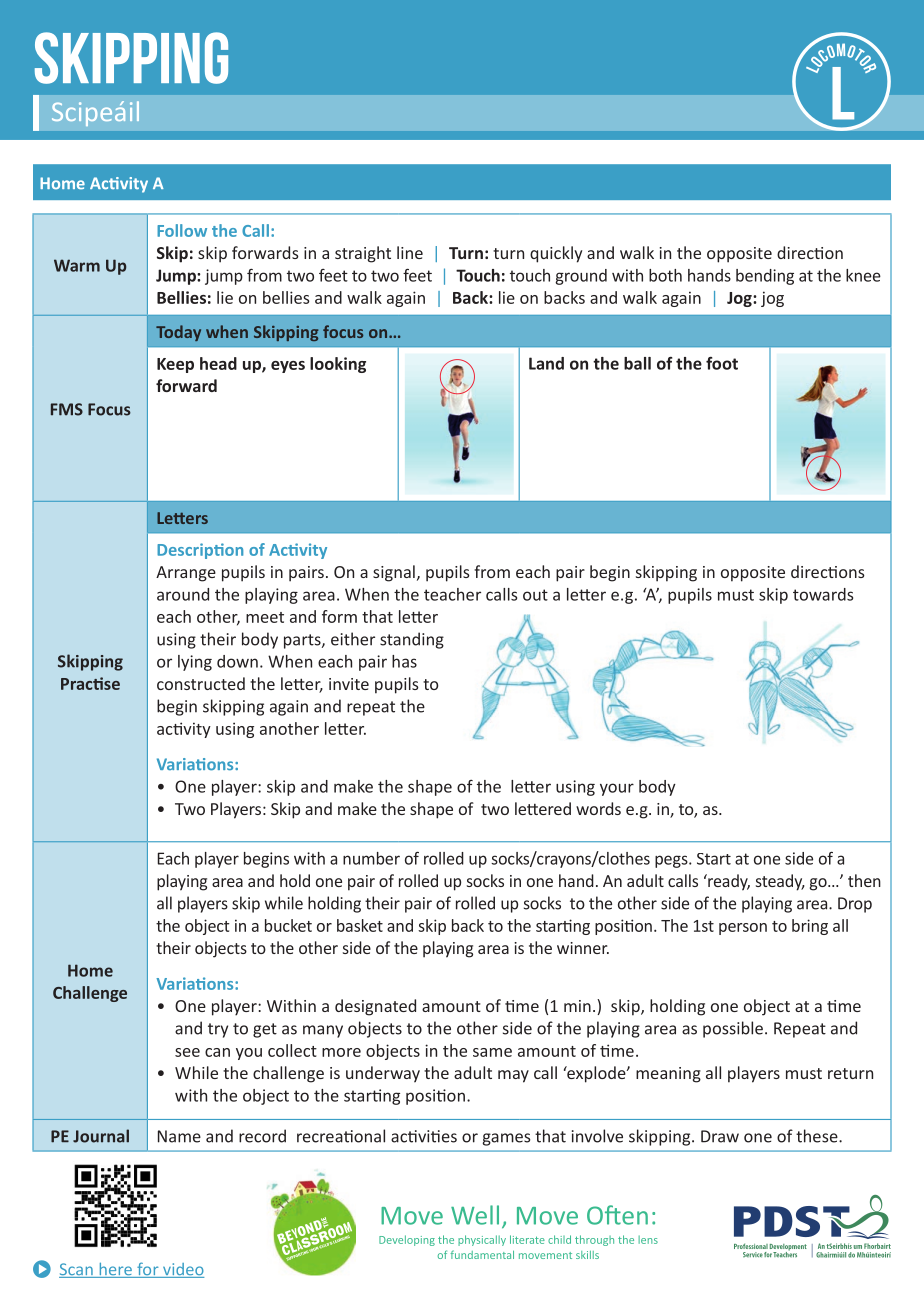 The width and height of the page is (924, 1308). What do you see at coordinates (765, 277) in the page?
I see `bending` at bounding box center [765, 277].
